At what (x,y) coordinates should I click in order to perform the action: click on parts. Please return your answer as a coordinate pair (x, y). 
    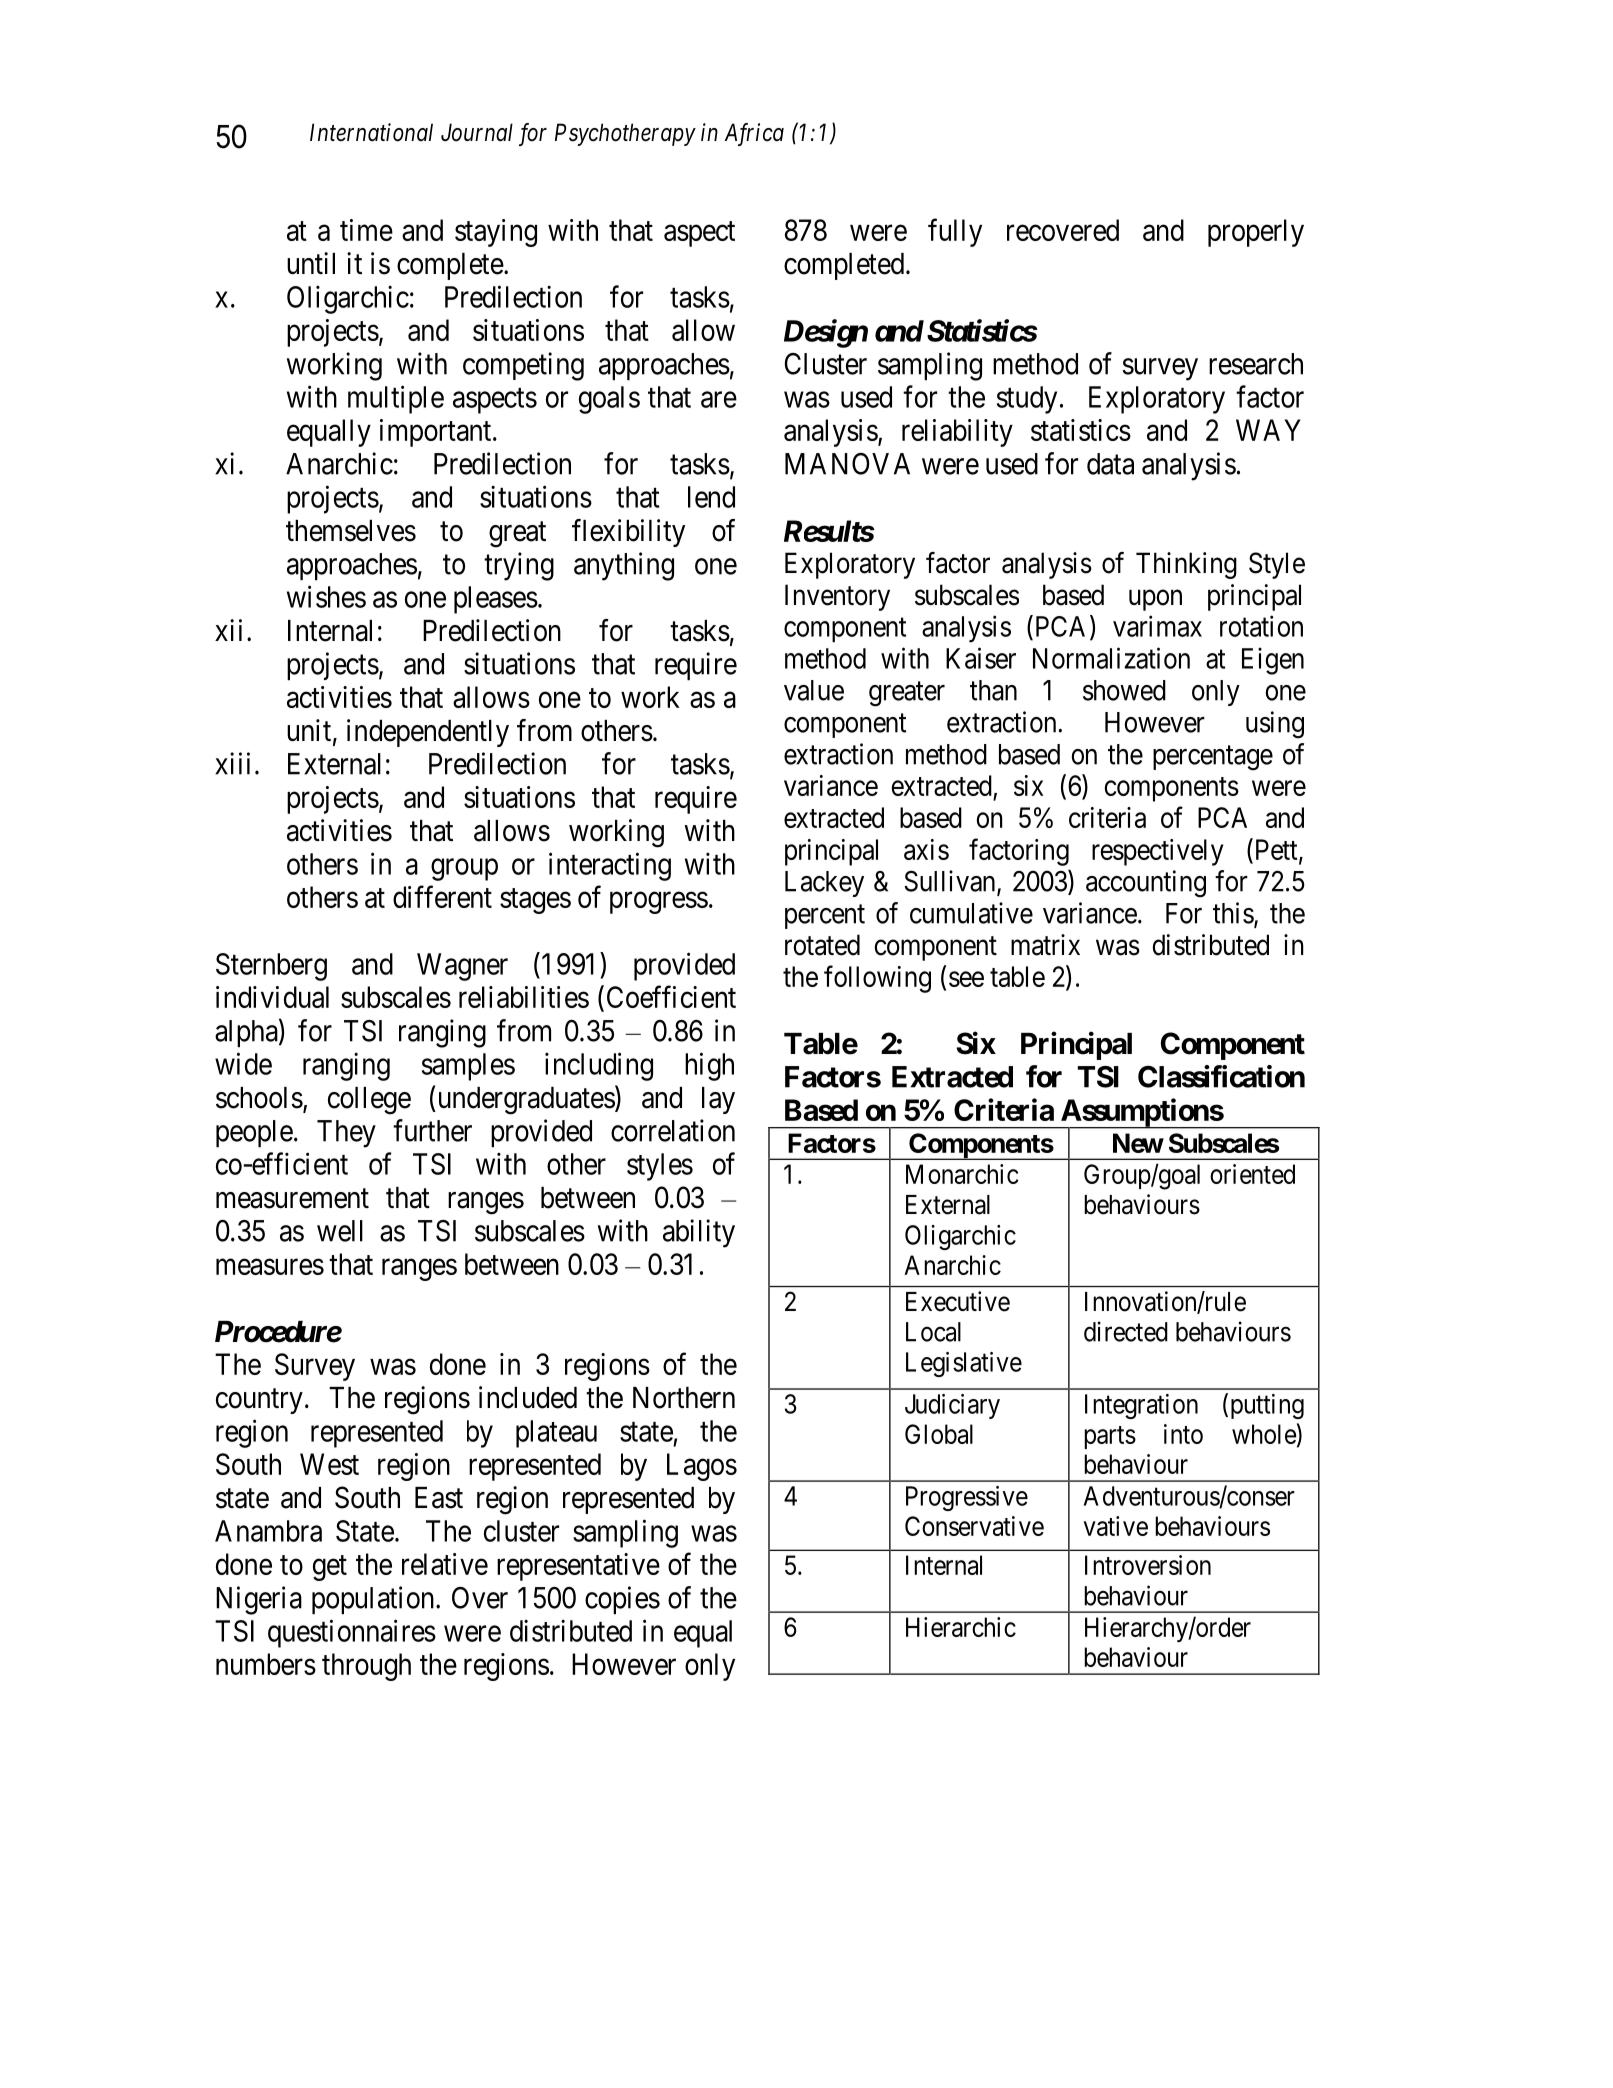
    Looking at the image, I should click on (1110, 1437).
